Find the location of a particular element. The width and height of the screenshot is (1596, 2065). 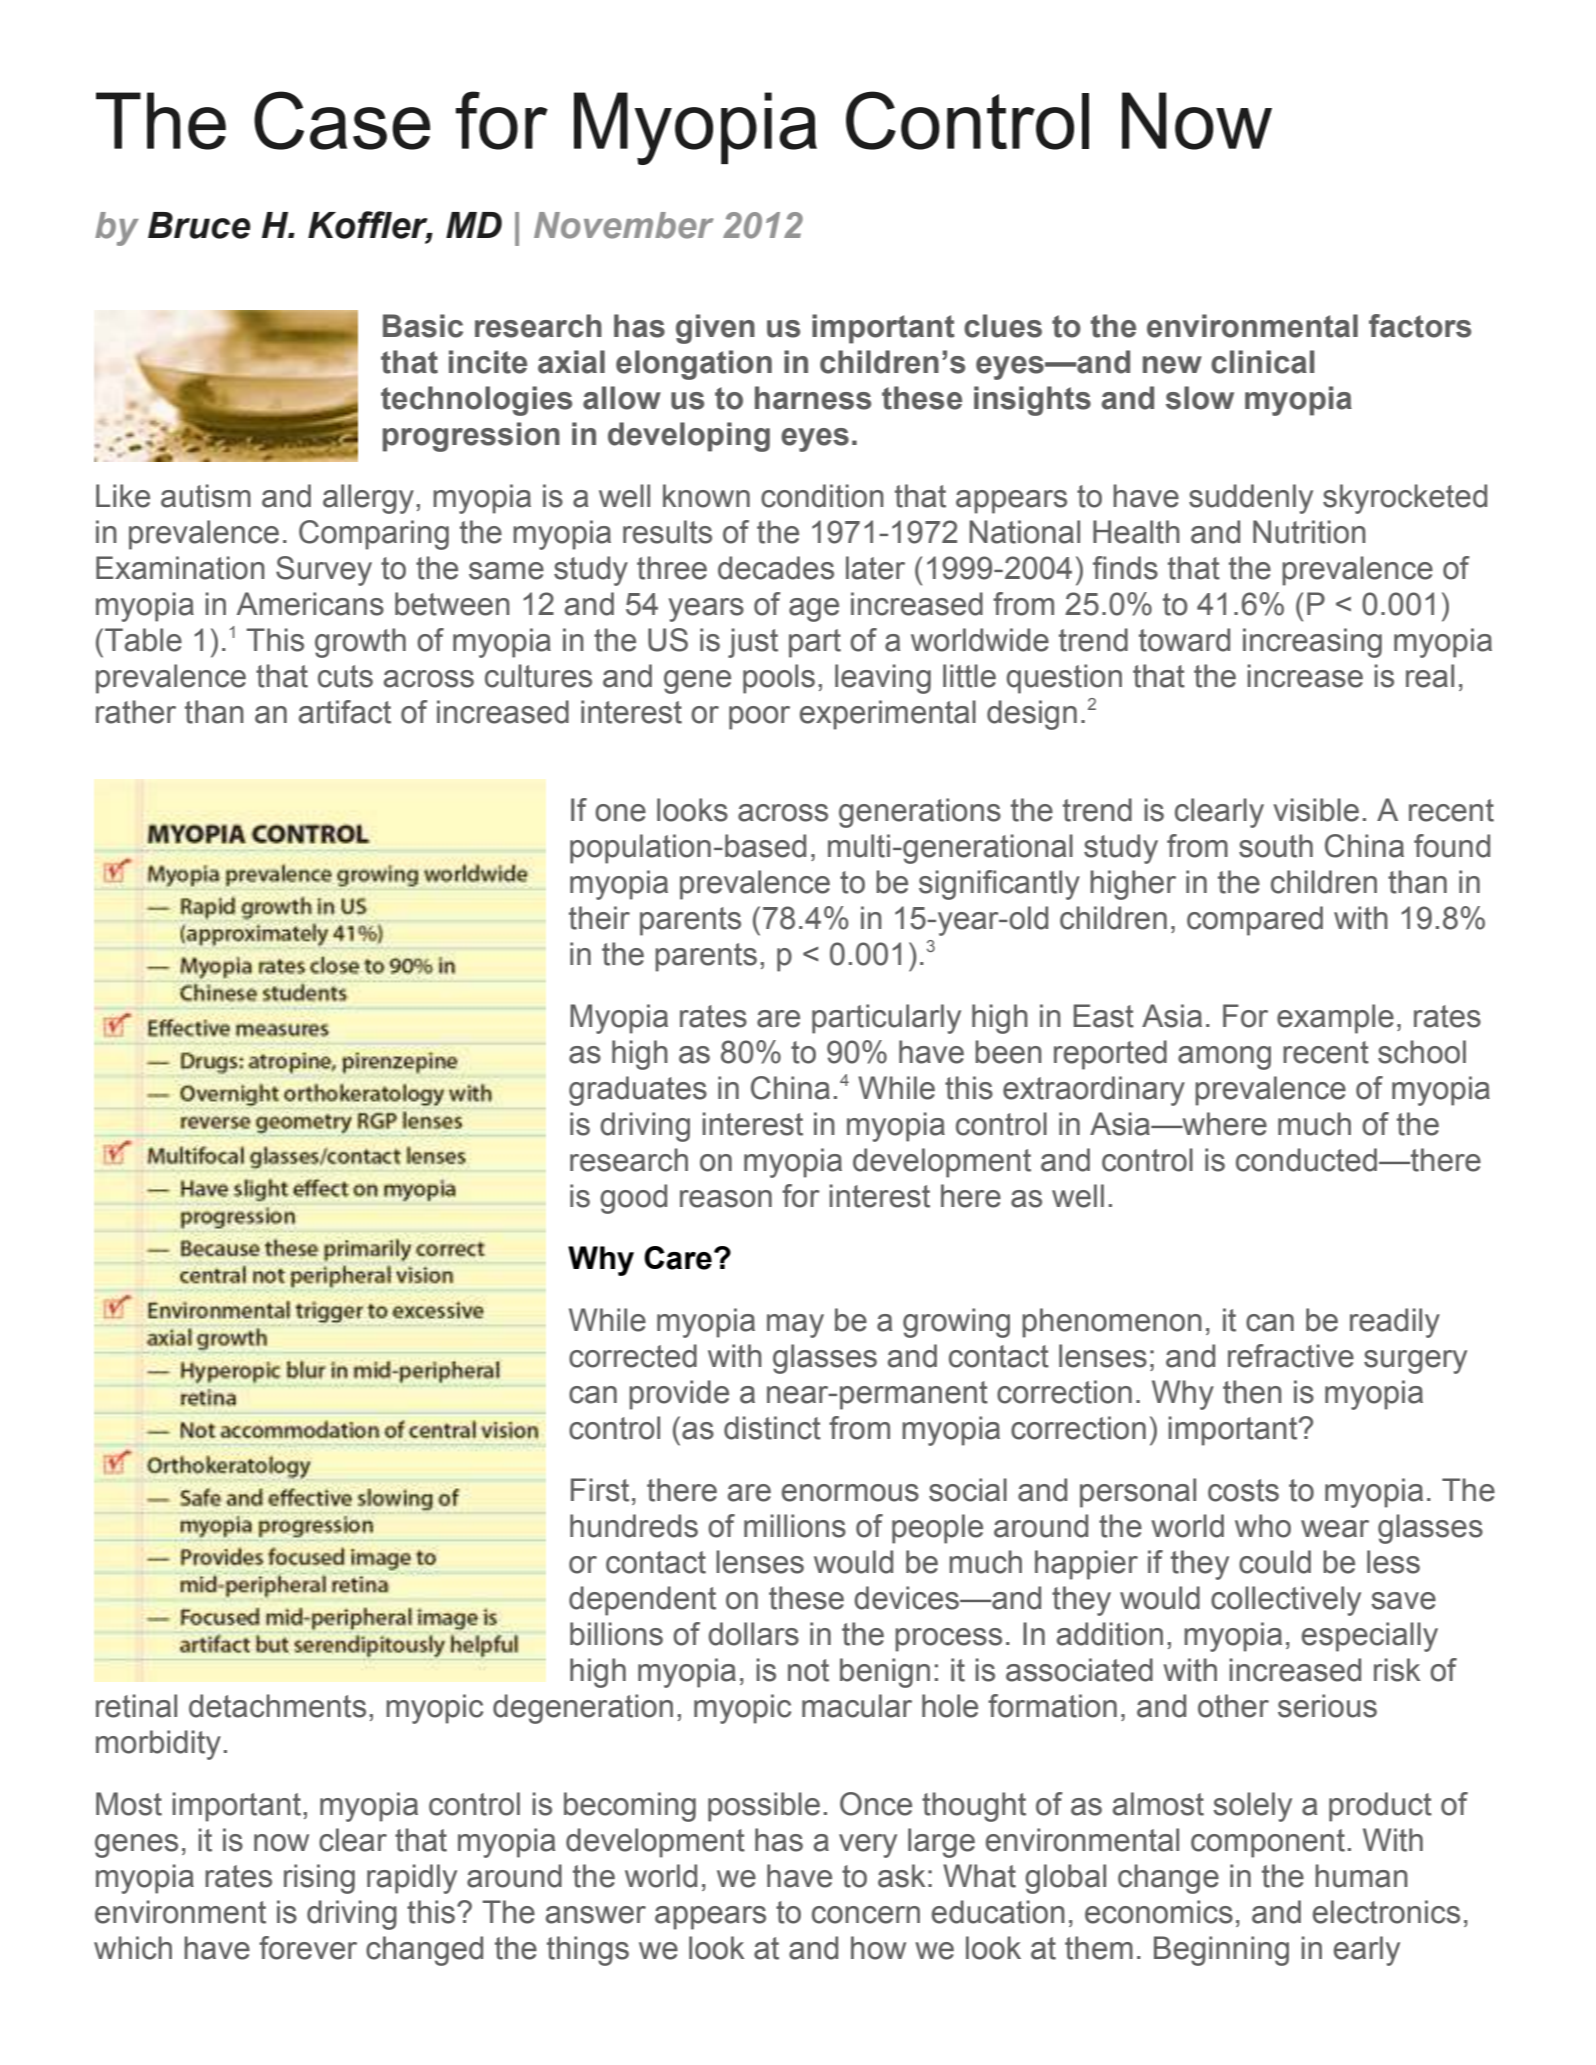

graduates is located at coordinates (638, 1091).
